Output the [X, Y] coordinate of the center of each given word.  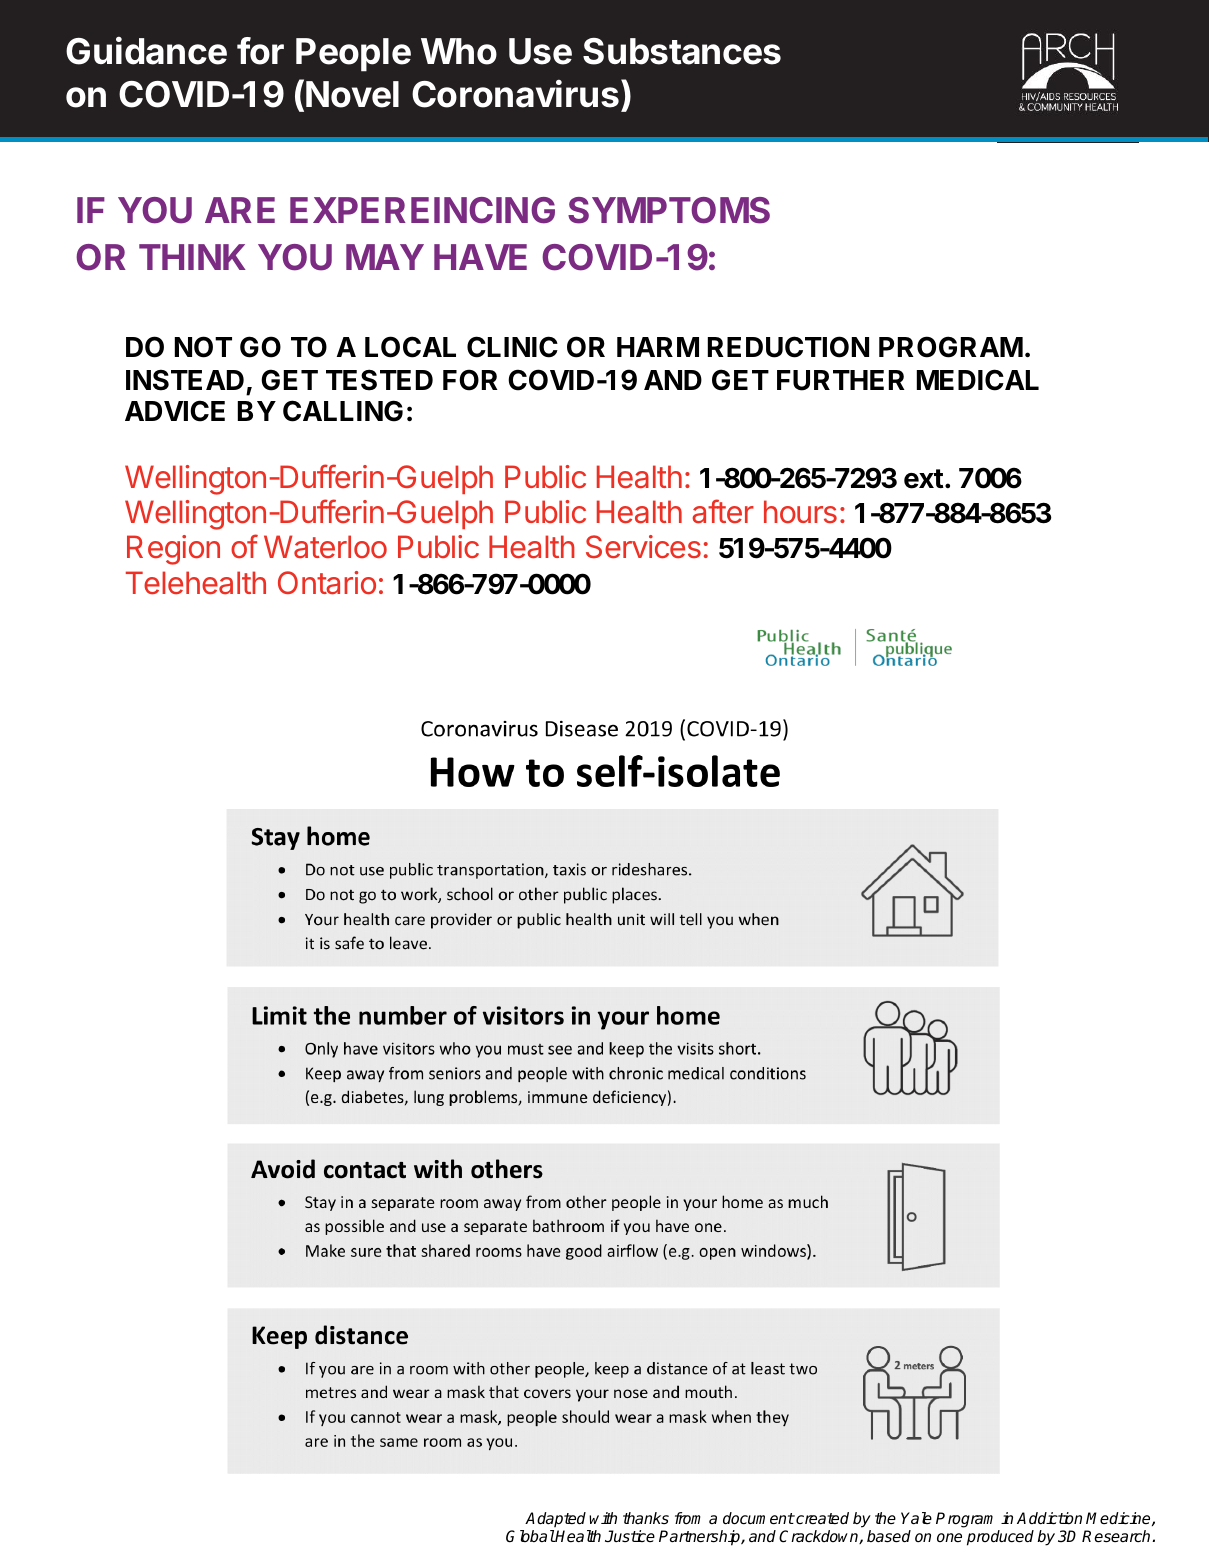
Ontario [327, 583]
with [603, 1518]
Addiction [1049, 1518]
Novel [352, 94]
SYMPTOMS [669, 210]
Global [530, 1536]
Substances [682, 51]
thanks [646, 1518]
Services [643, 547]
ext [924, 479]
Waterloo [325, 547]
